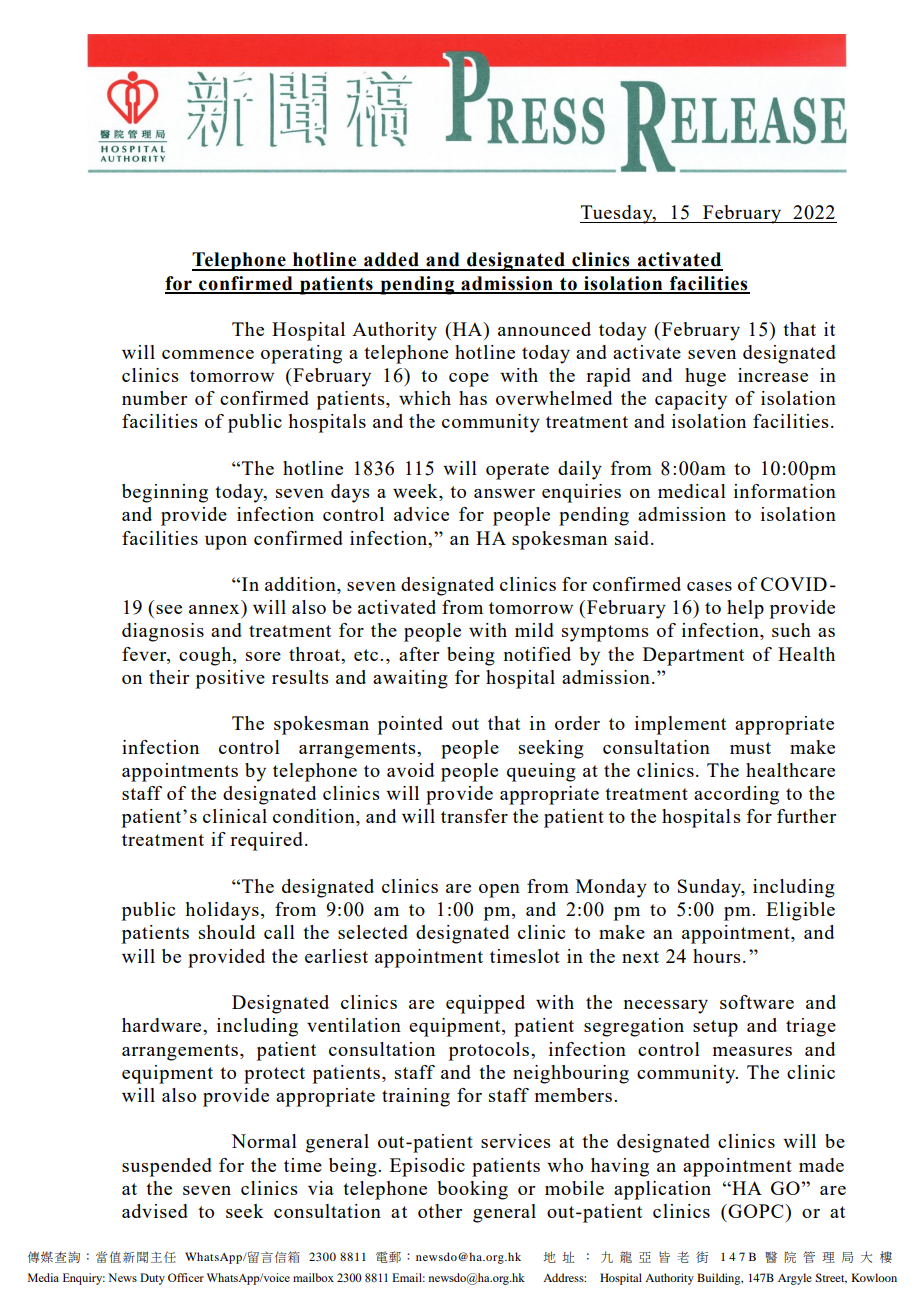  What do you see at coordinates (806, 816) in the screenshot?
I see `further` at bounding box center [806, 816].
